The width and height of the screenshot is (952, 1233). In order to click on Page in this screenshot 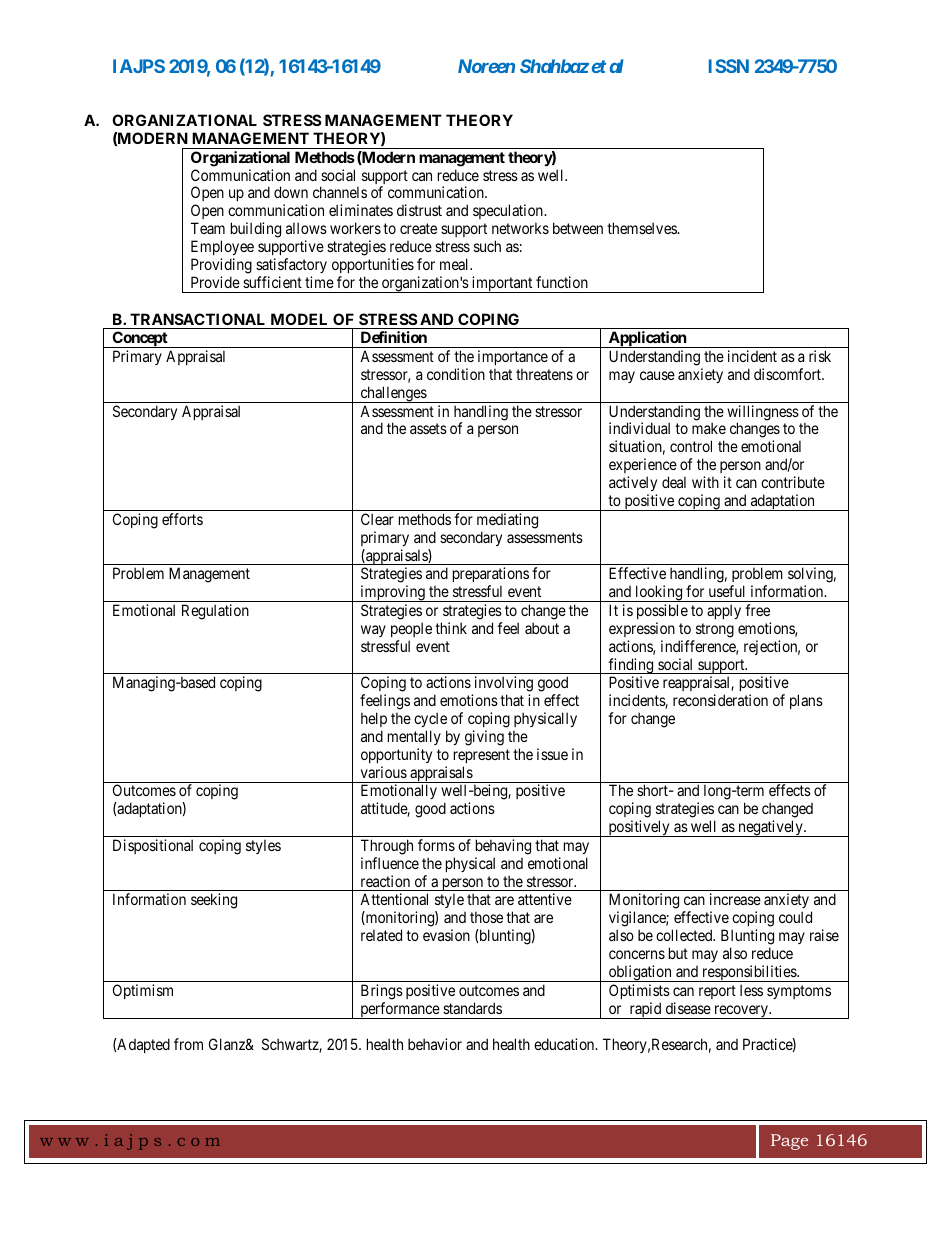, I will do `click(789, 1142)`.
